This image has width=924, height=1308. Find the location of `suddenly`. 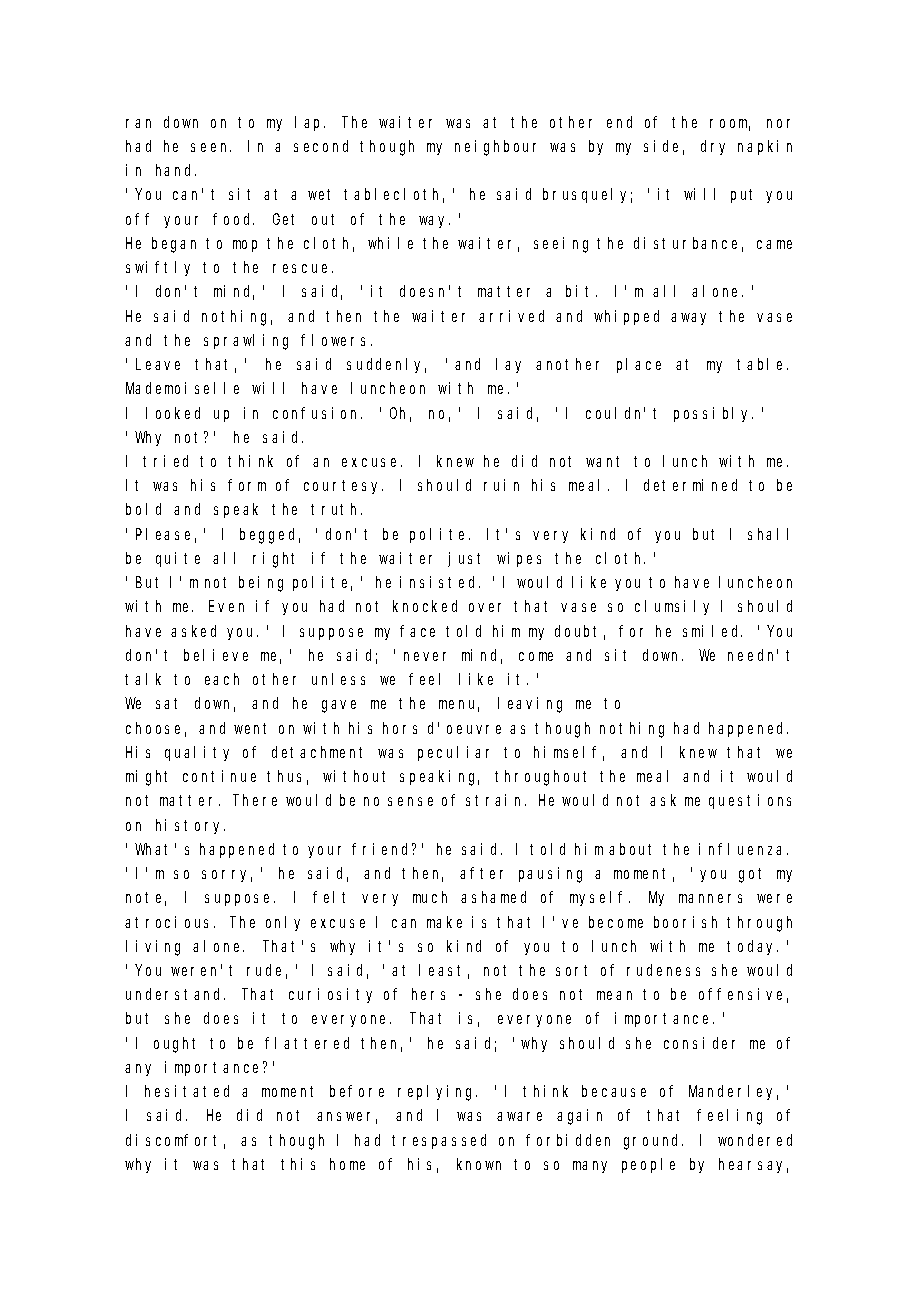

suddenly is located at coordinates (386, 365).
